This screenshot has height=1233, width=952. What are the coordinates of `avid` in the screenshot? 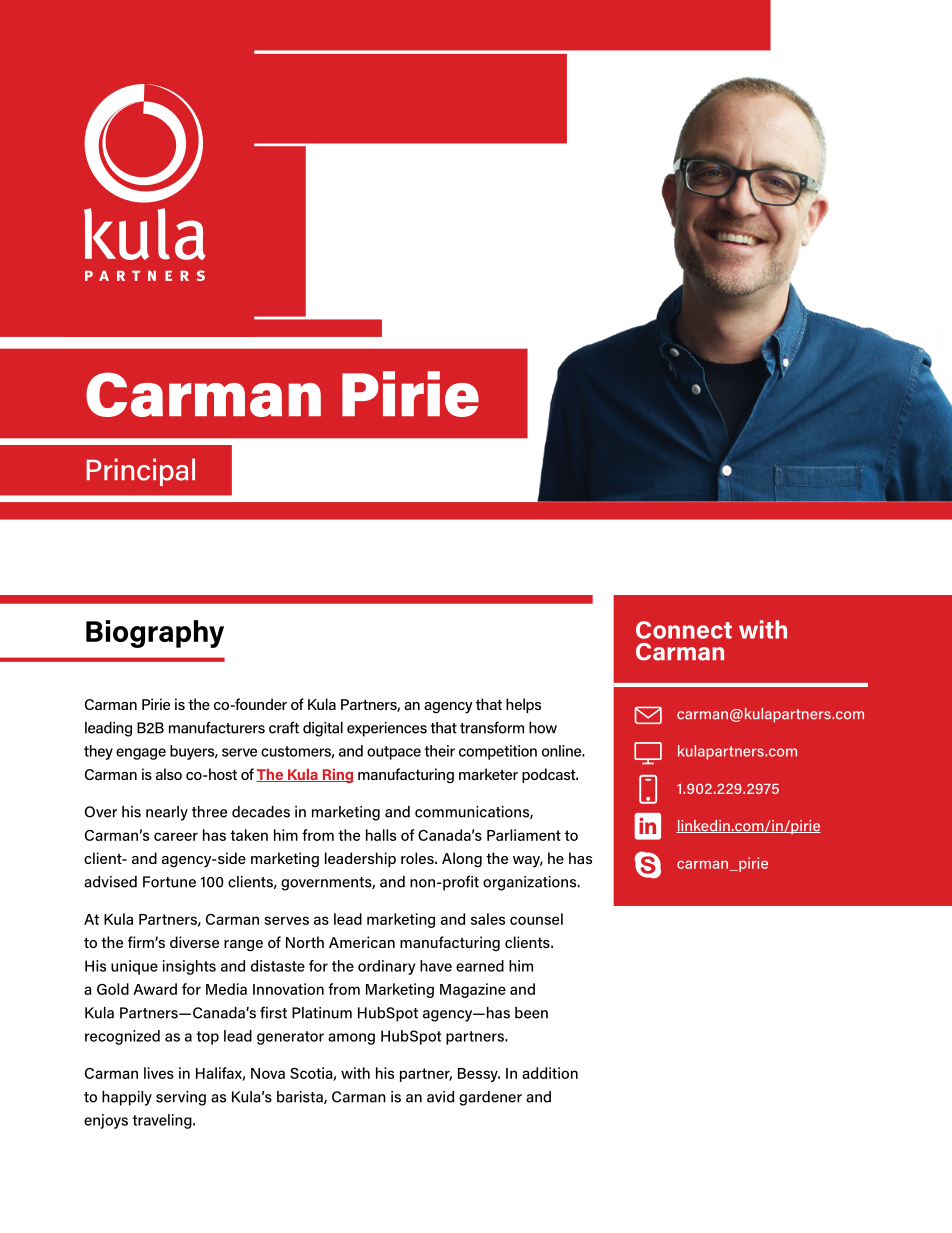 It's located at (440, 1097).
